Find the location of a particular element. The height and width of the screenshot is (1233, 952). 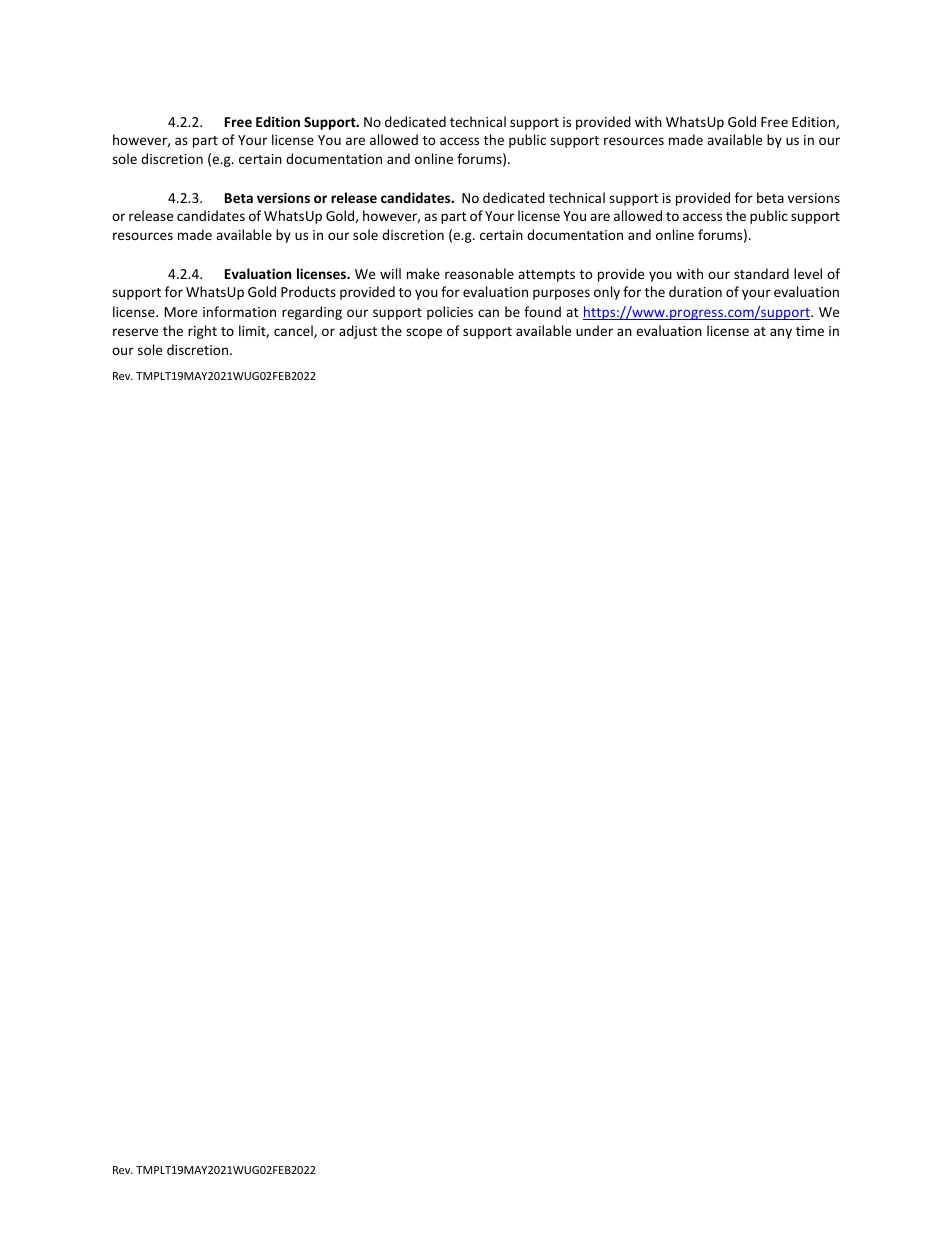

standard is located at coordinates (761, 273).
